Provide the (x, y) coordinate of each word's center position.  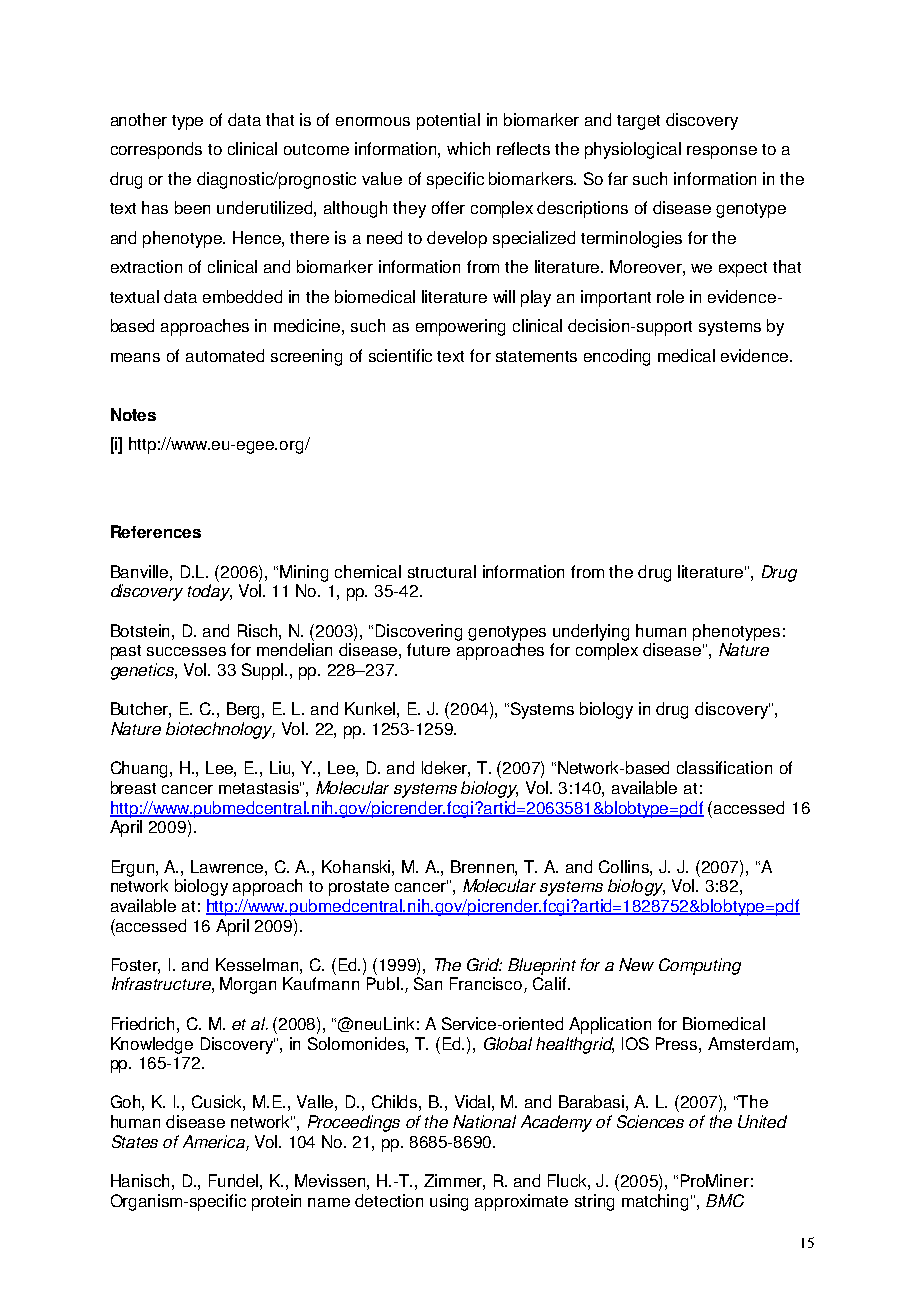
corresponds (156, 150)
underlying (591, 632)
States (135, 1141)
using (449, 1202)
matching (655, 1202)
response (722, 152)
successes (186, 651)
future (428, 649)
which (468, 148)
